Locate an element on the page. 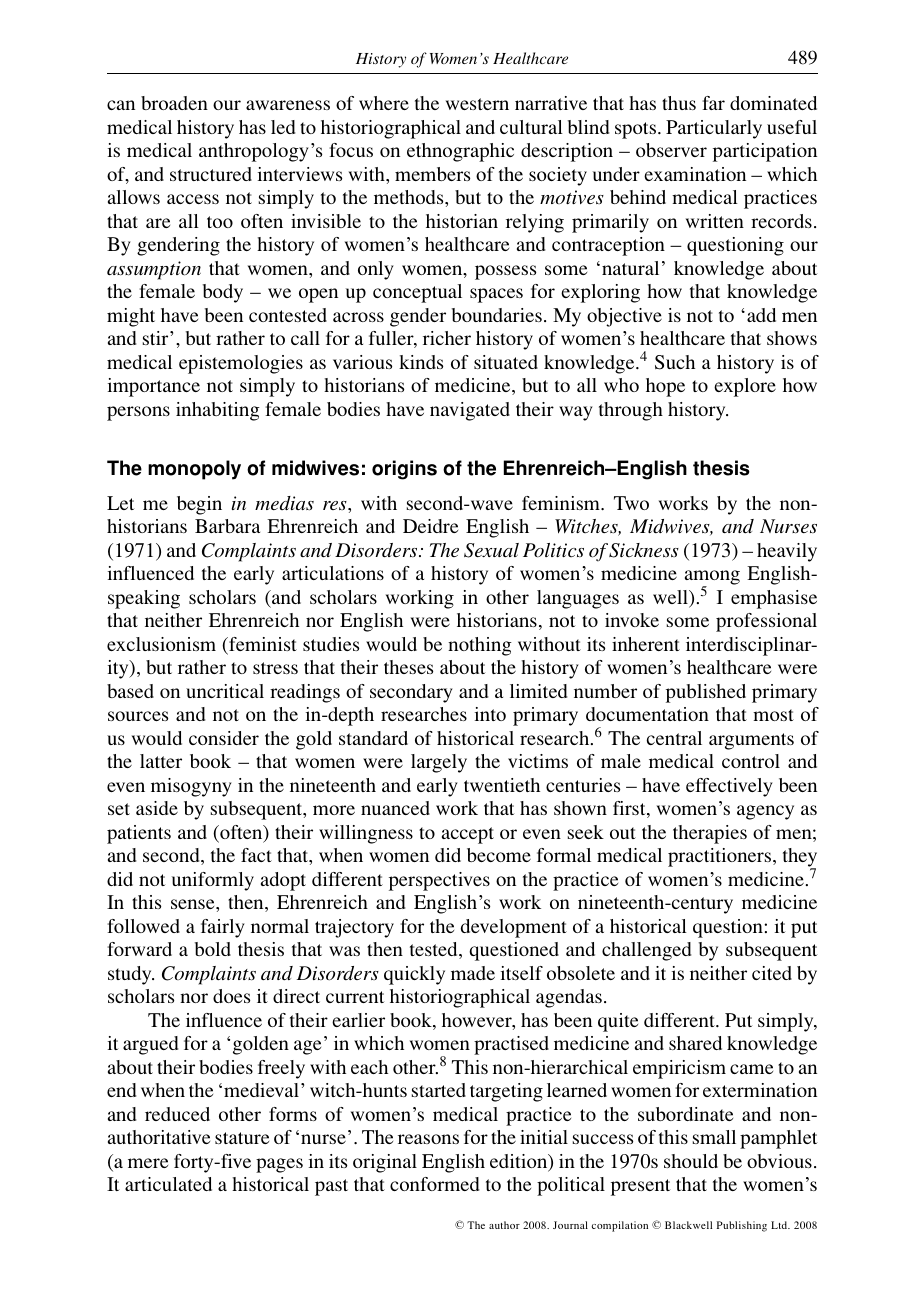 Image resolution: width=915 pixels, height=1316 pixels. conformed is located at coordinates (434, 1184).
